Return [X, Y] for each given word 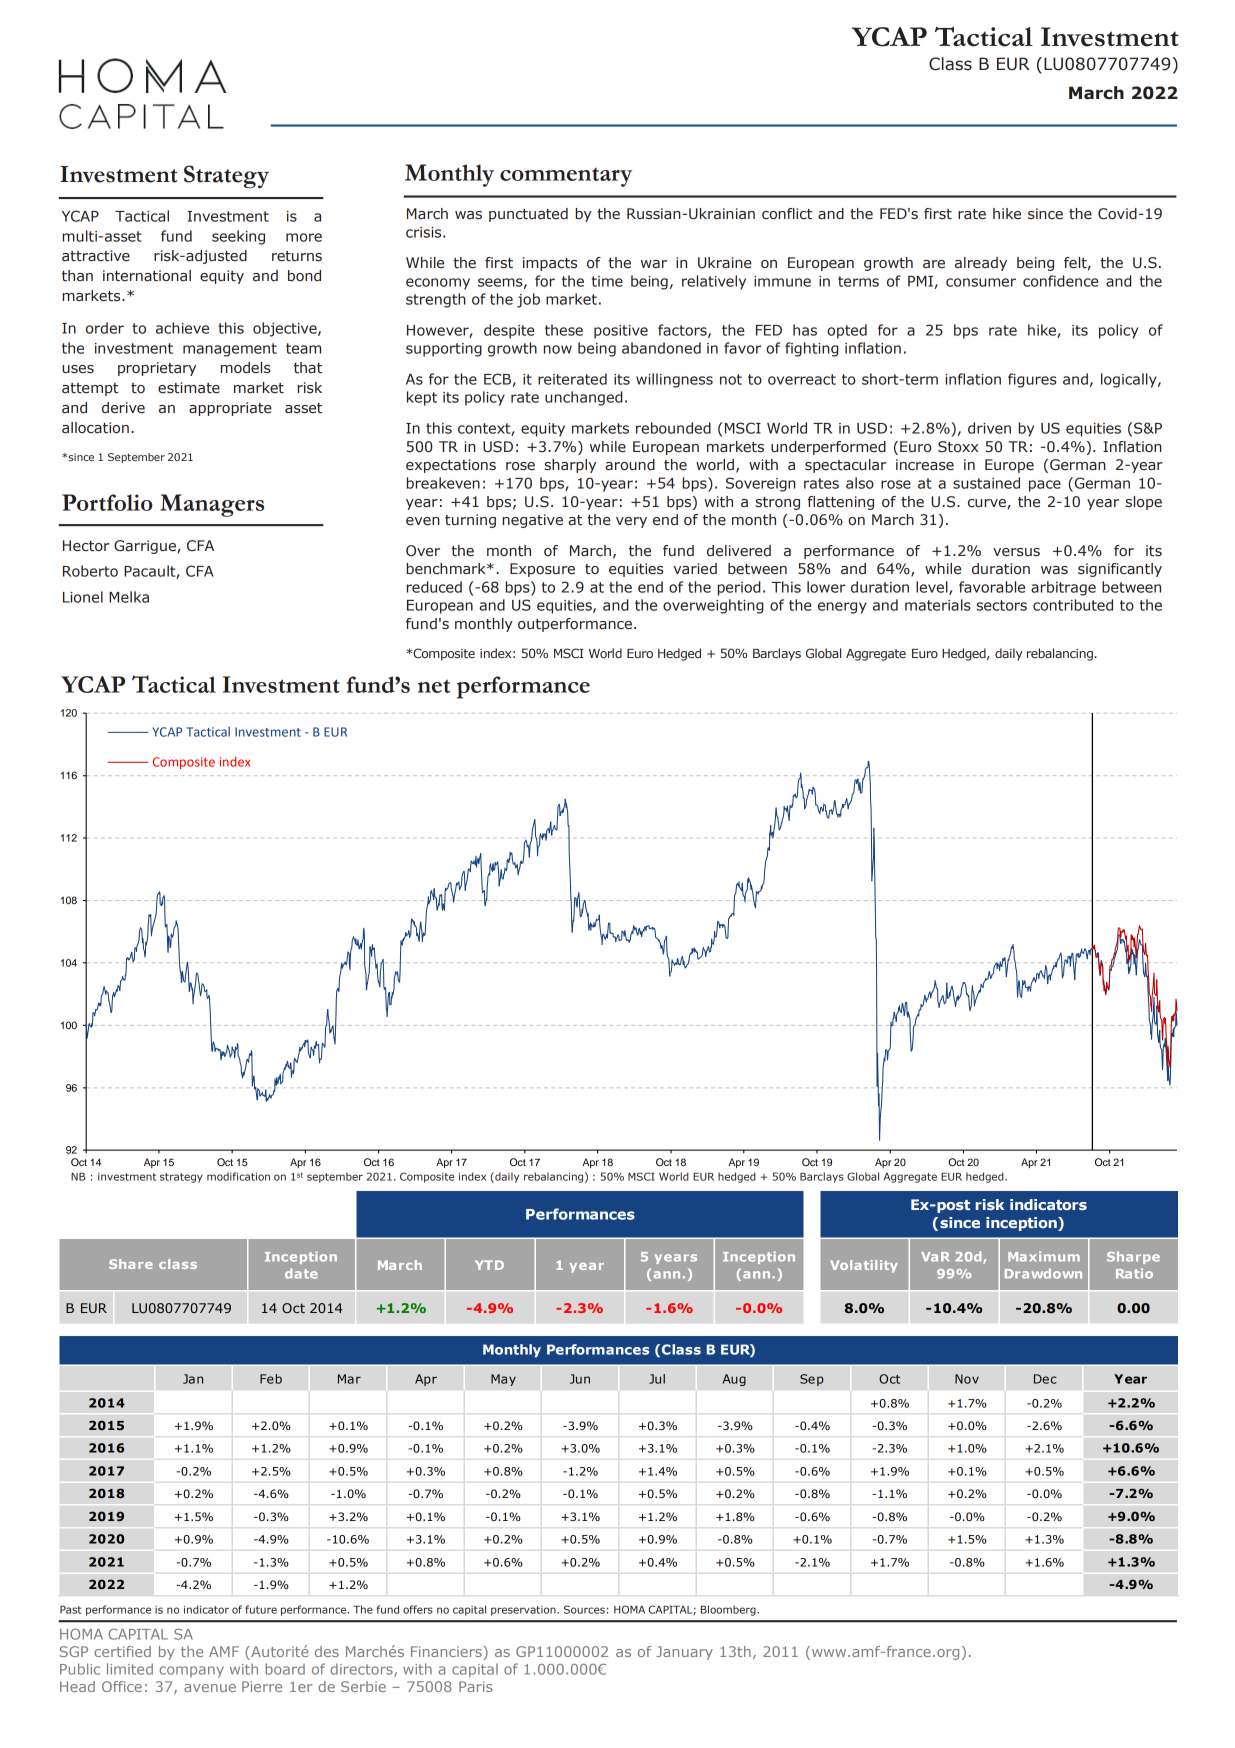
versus [1016, 552]
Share [131, 1264]
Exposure [542, 570]
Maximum [1044, 1256]
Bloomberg [729, 1610]
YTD [489, 1265]
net [434, 686]
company [191, 1672]
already [981, 264]
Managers [212, 505]
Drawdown [1043, 1273]
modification [238, 1176]
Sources [584, 1609]
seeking [238, 237]
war [654, 264]
